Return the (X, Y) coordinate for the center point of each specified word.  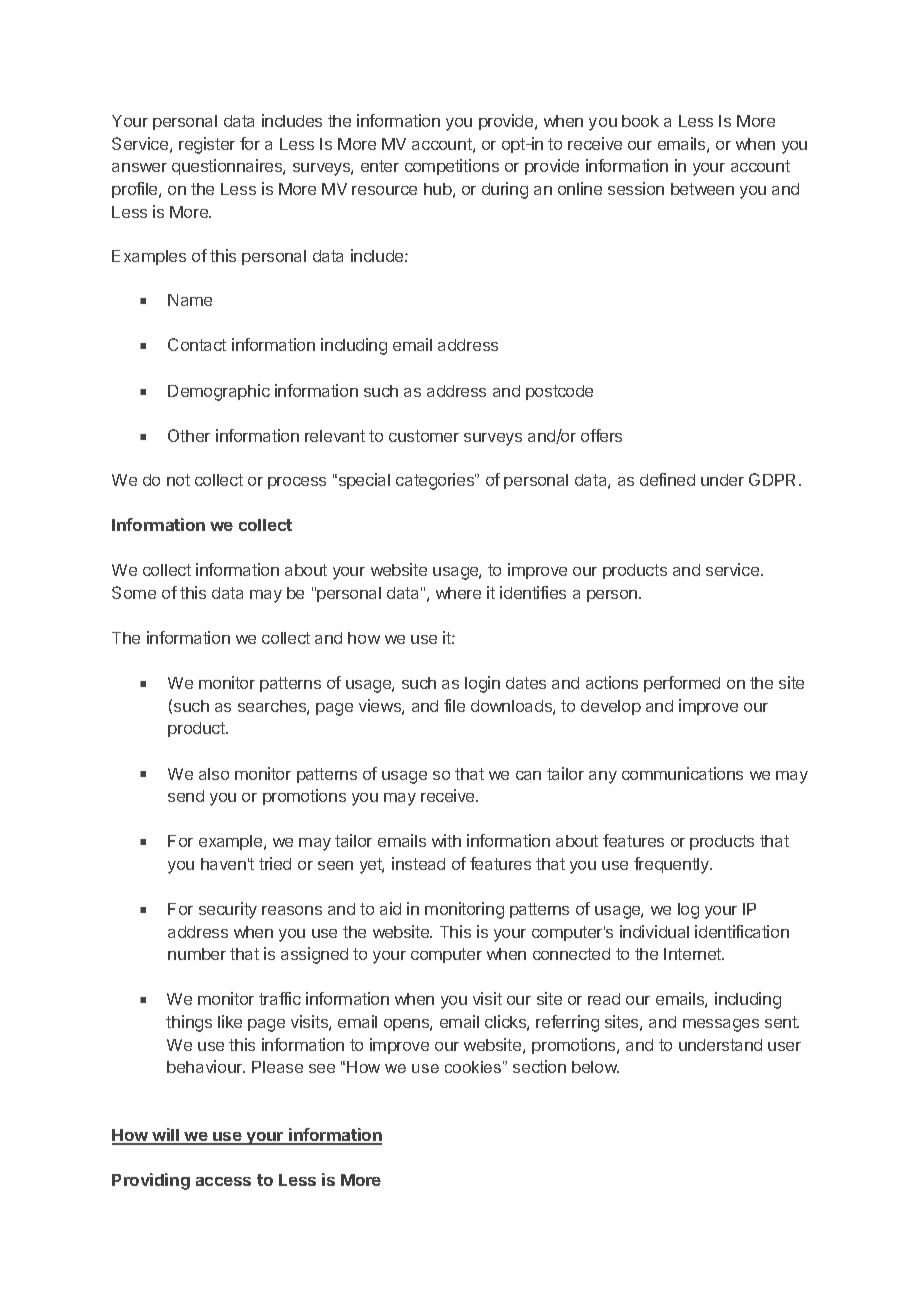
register (207, 145)
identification (742, 931)
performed (682, 684)
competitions (452, 167)
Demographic (219, 392)
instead (418, 863)
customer (424, 436)
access (223, 1181)
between (702, 189)
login (482, 684)
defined (667, 479)
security (228, 910)
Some (134, 592)
